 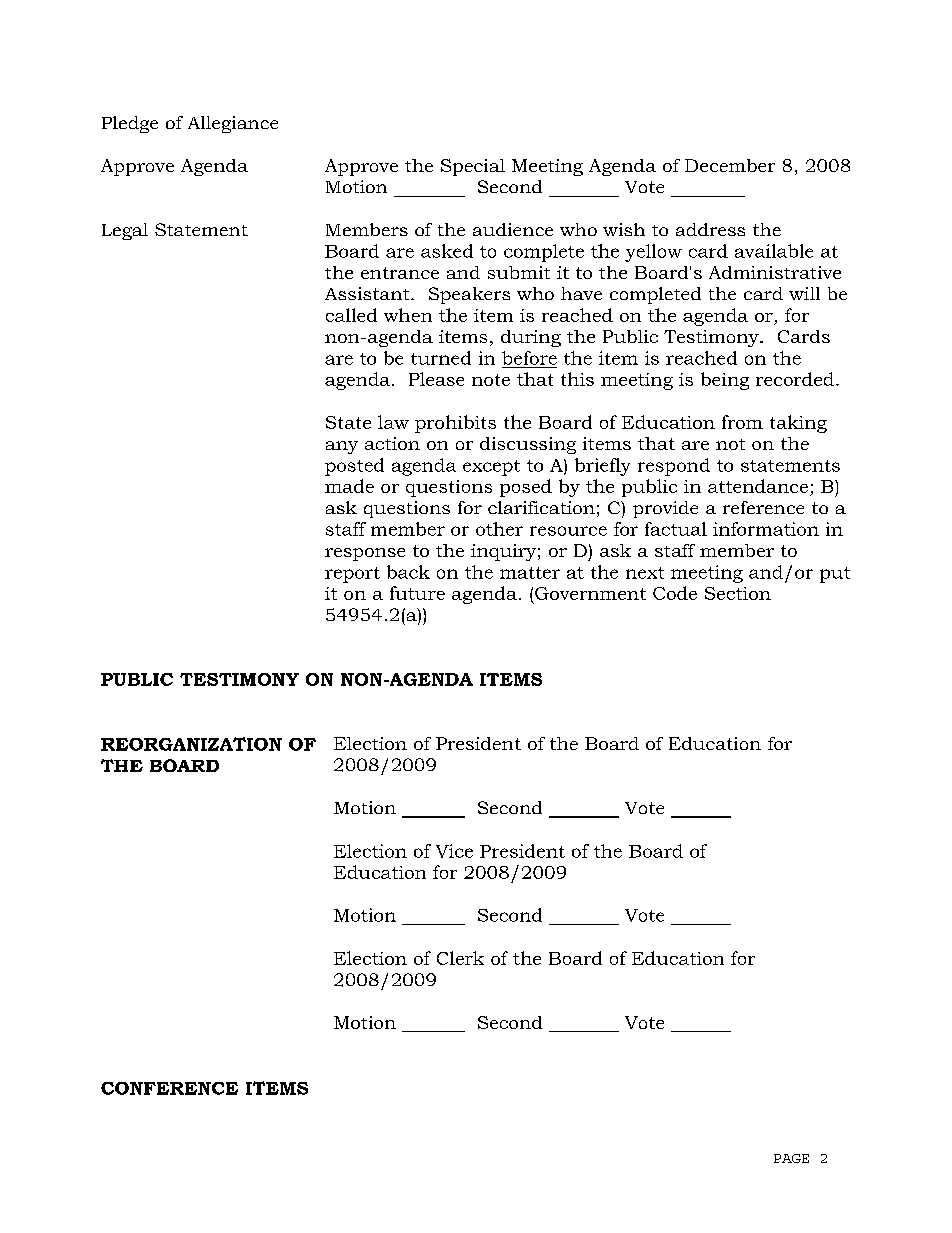 I want to click on Special, so click(x=473, y=167).
